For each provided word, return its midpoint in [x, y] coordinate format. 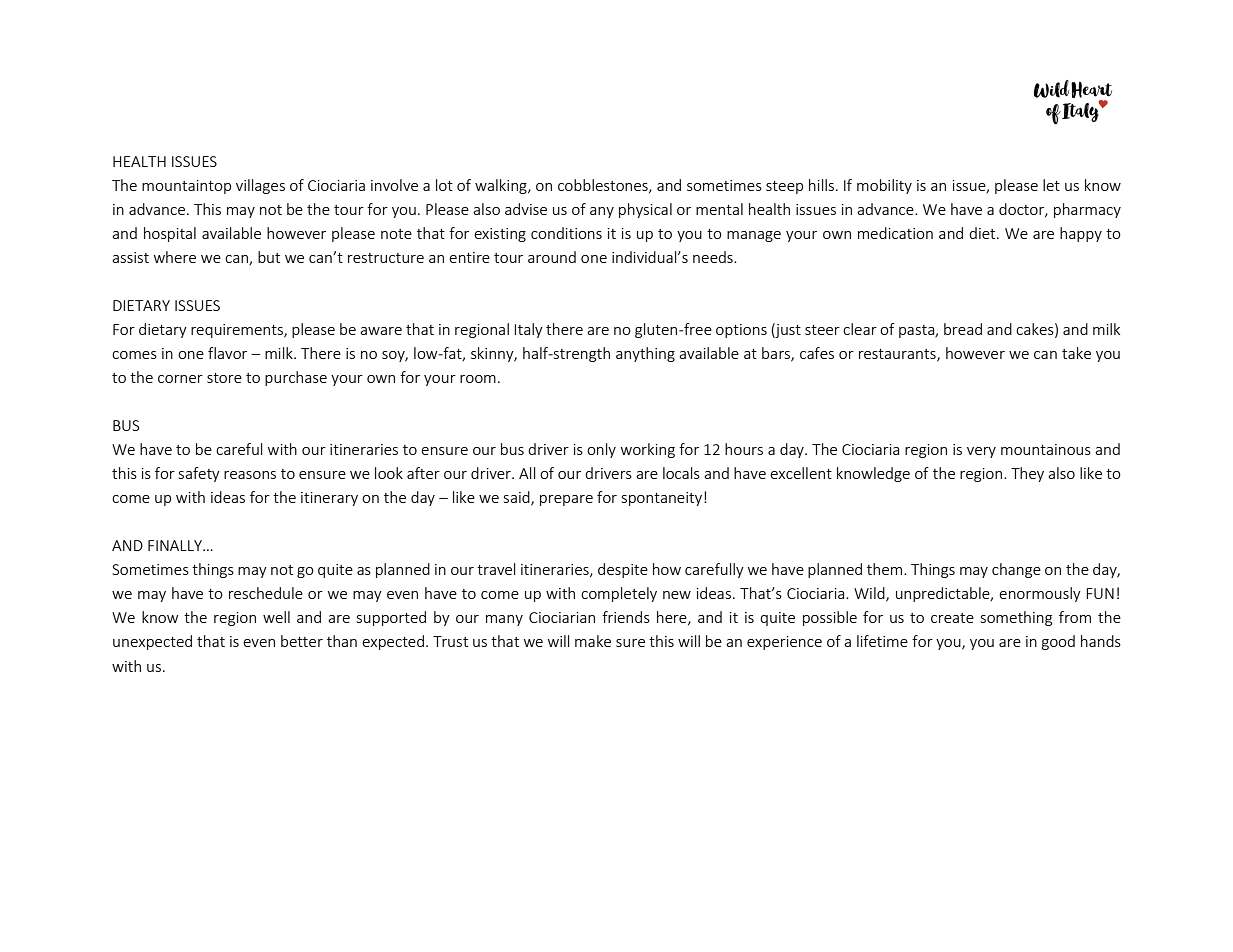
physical [645, 210]
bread [963, 329]
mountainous [1046, 449]
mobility [884, 186]
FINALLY [176, 545]
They [1027, 474]
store [224, 378]
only [601, 450]
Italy [528, 330]
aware [381, 331]
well [276, 617]
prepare [566, 500]
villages [260, 186]
